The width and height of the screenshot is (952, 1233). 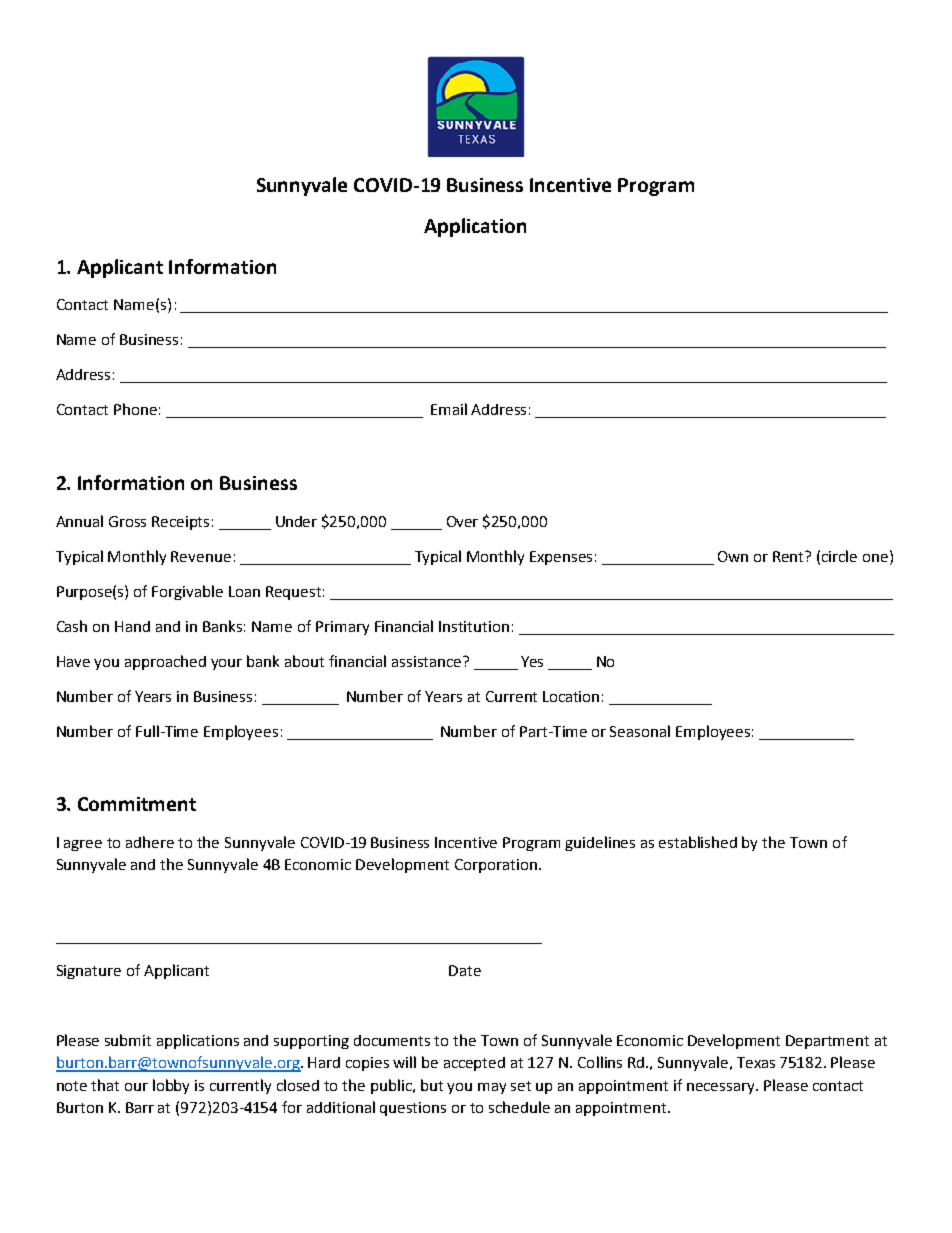 I want to click on circle, so click(x=839, y=556).
